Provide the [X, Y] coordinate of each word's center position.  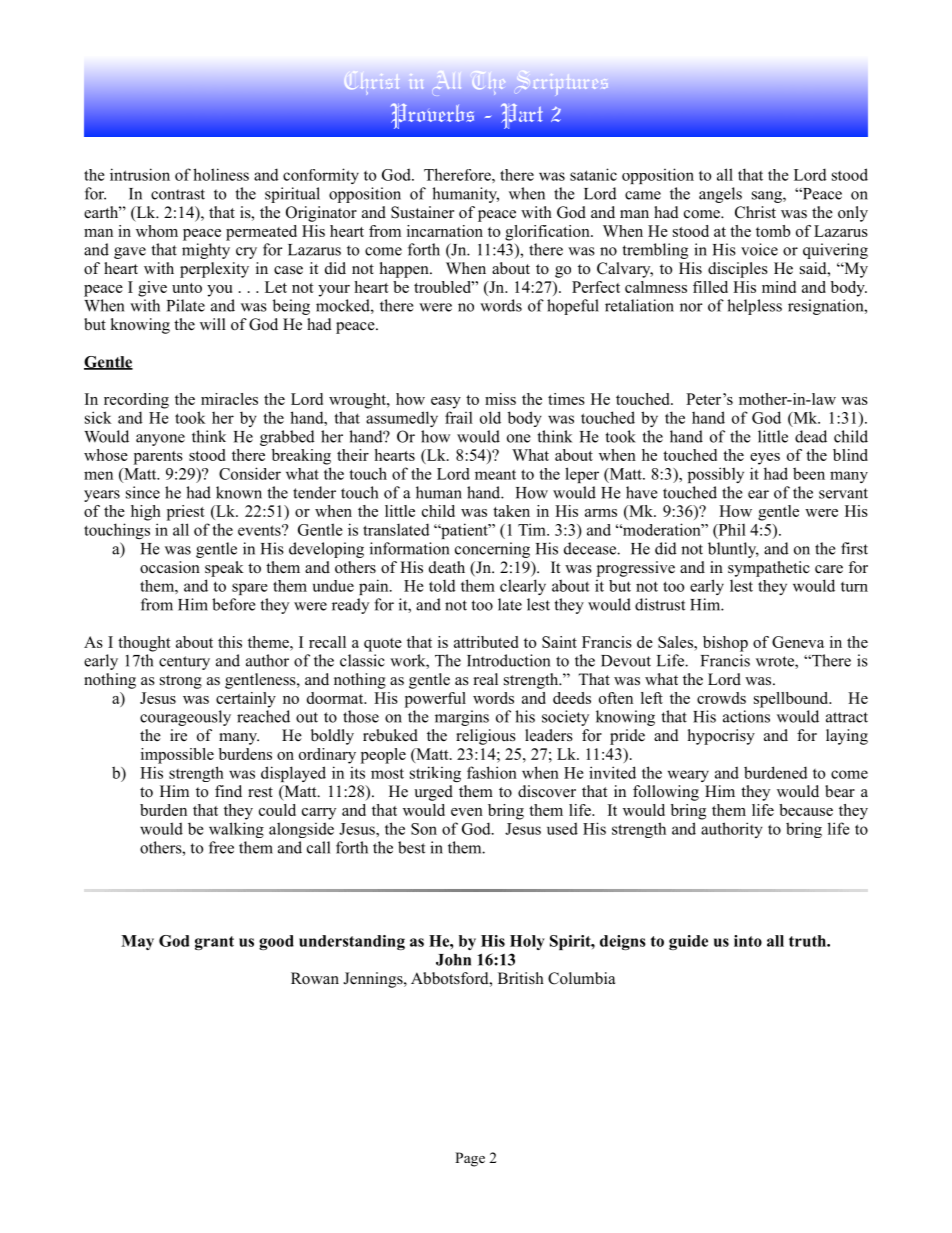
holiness [221, 174]
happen [405, 270]
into [748, 941]
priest [186, 513]
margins [462, 718]
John [453, 960]
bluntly [733, 550]
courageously [185, 718]
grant [214, 943]
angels [720, 195]
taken [511, 511]
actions [746, 716]
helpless [754, 307]
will [213, 324]
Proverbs [432, 116]
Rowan [315, 978]
